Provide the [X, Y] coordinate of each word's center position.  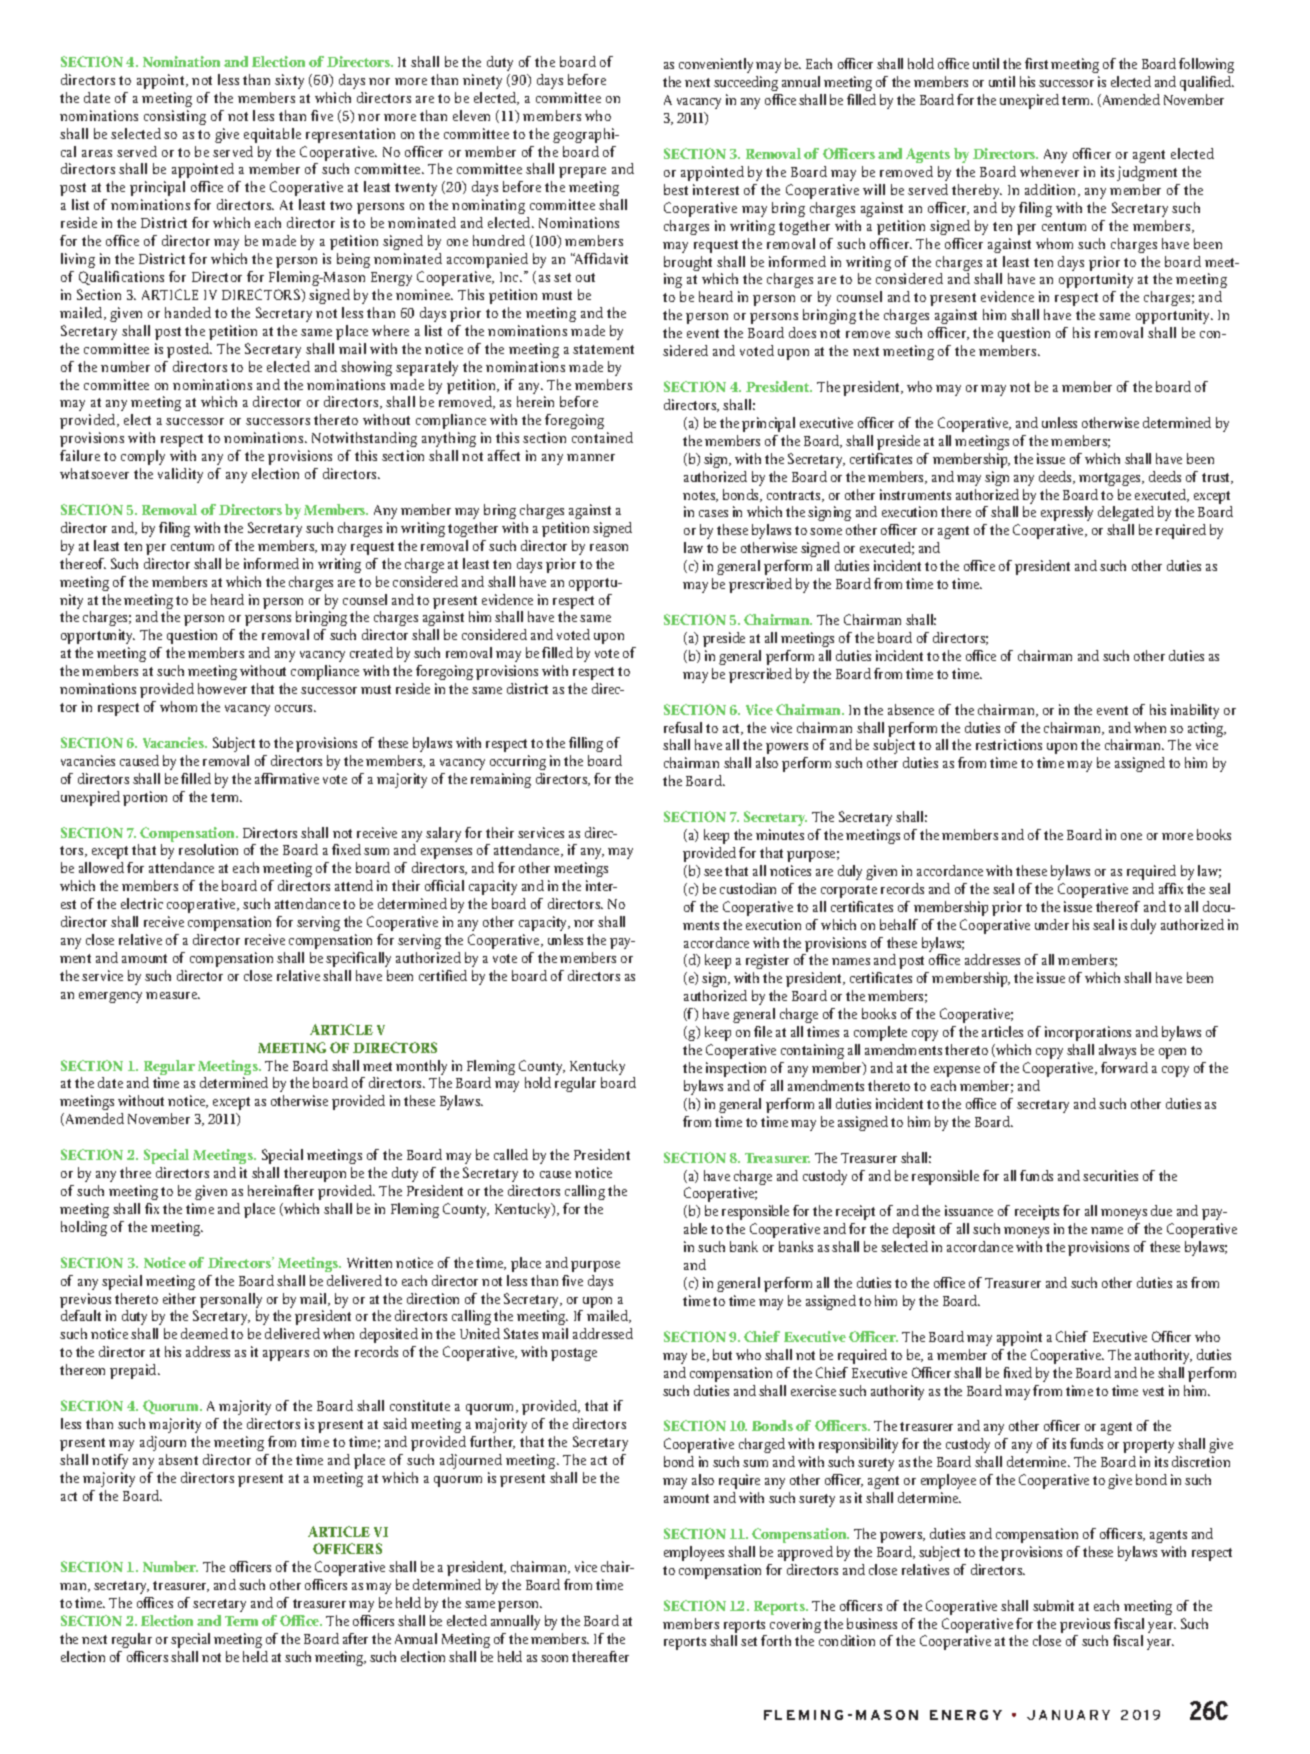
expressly [1067, 515]
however [222, 688]
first [1036, 63]
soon [554, 1658]
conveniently [716, 65]
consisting [175, 117]
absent [178, 1459]
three [135, 1172]
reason [609, 547]
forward [1124, 1067]
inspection [736, 1069]
